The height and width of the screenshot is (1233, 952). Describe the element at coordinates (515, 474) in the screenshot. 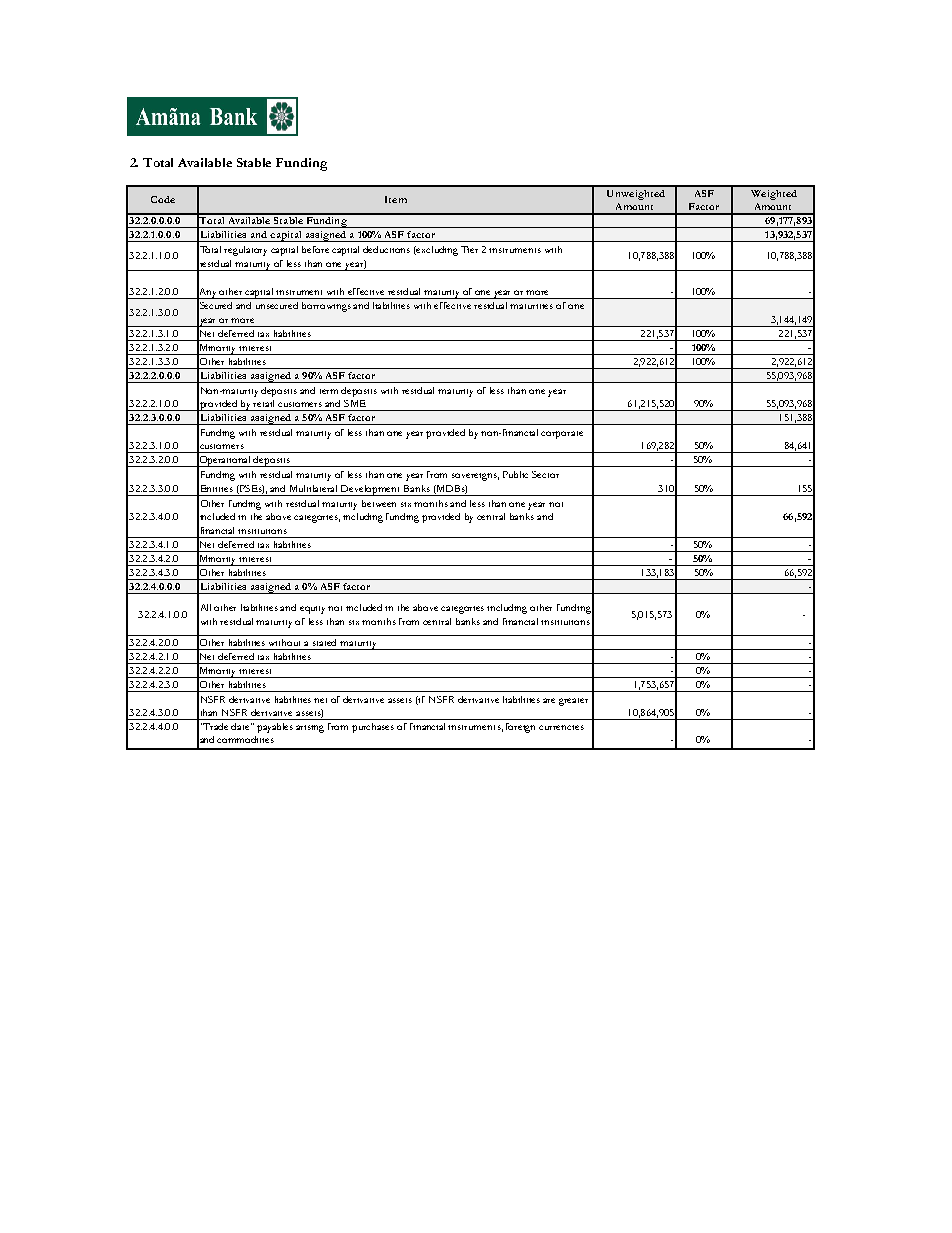

I see `Public` at that location.
